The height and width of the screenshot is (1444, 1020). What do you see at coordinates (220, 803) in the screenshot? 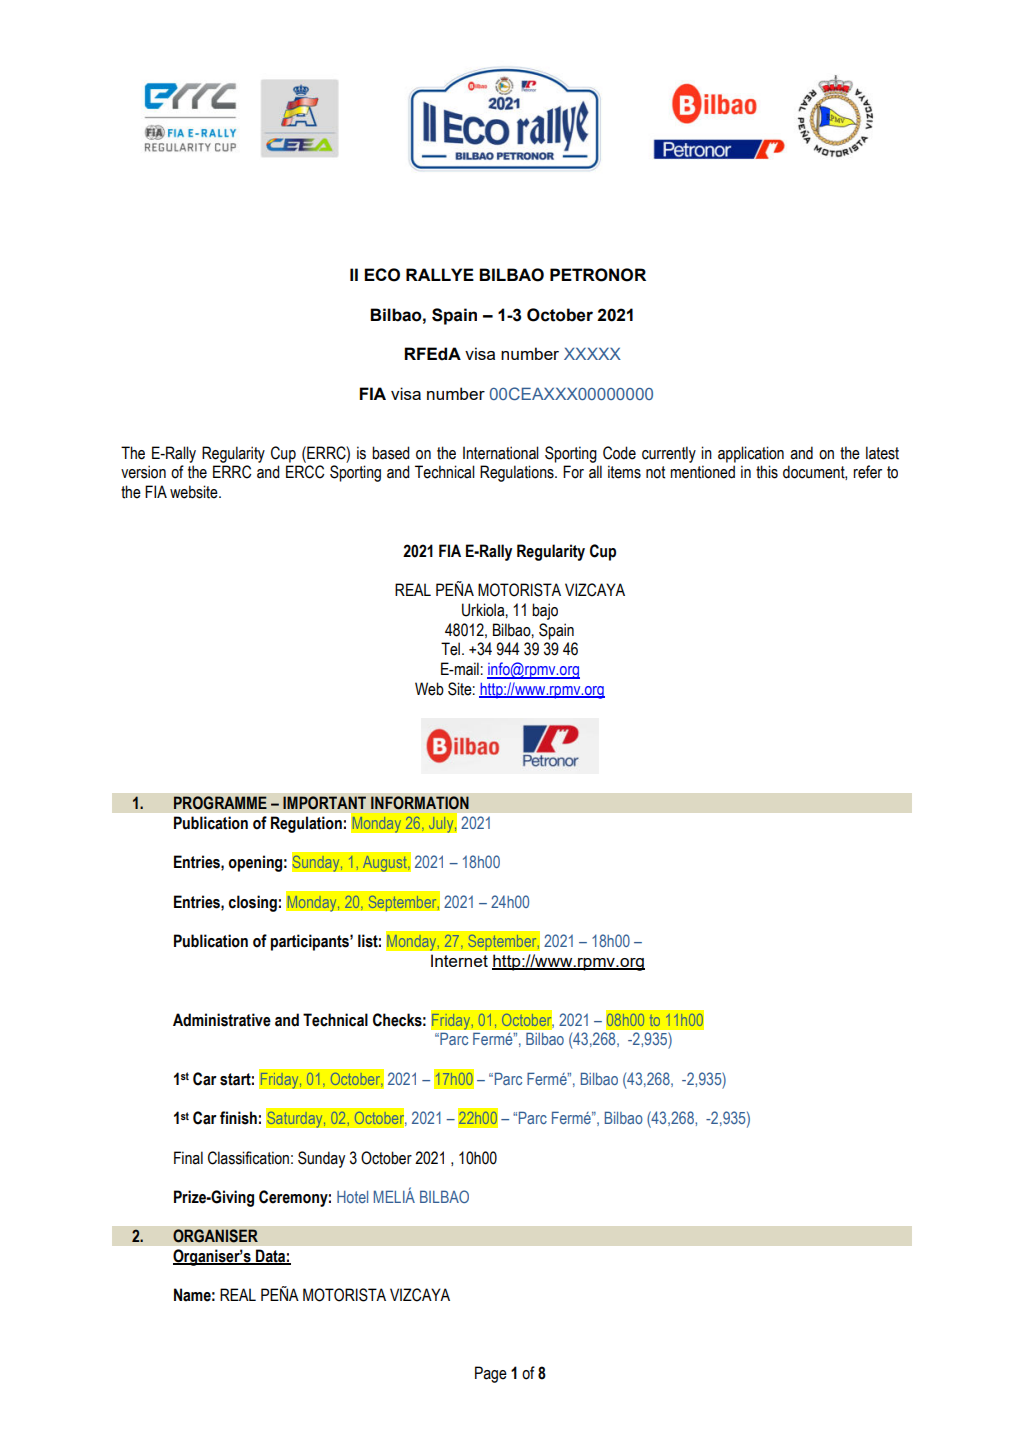
I see `PROGRAMME` at bounding box center [220, 803].
